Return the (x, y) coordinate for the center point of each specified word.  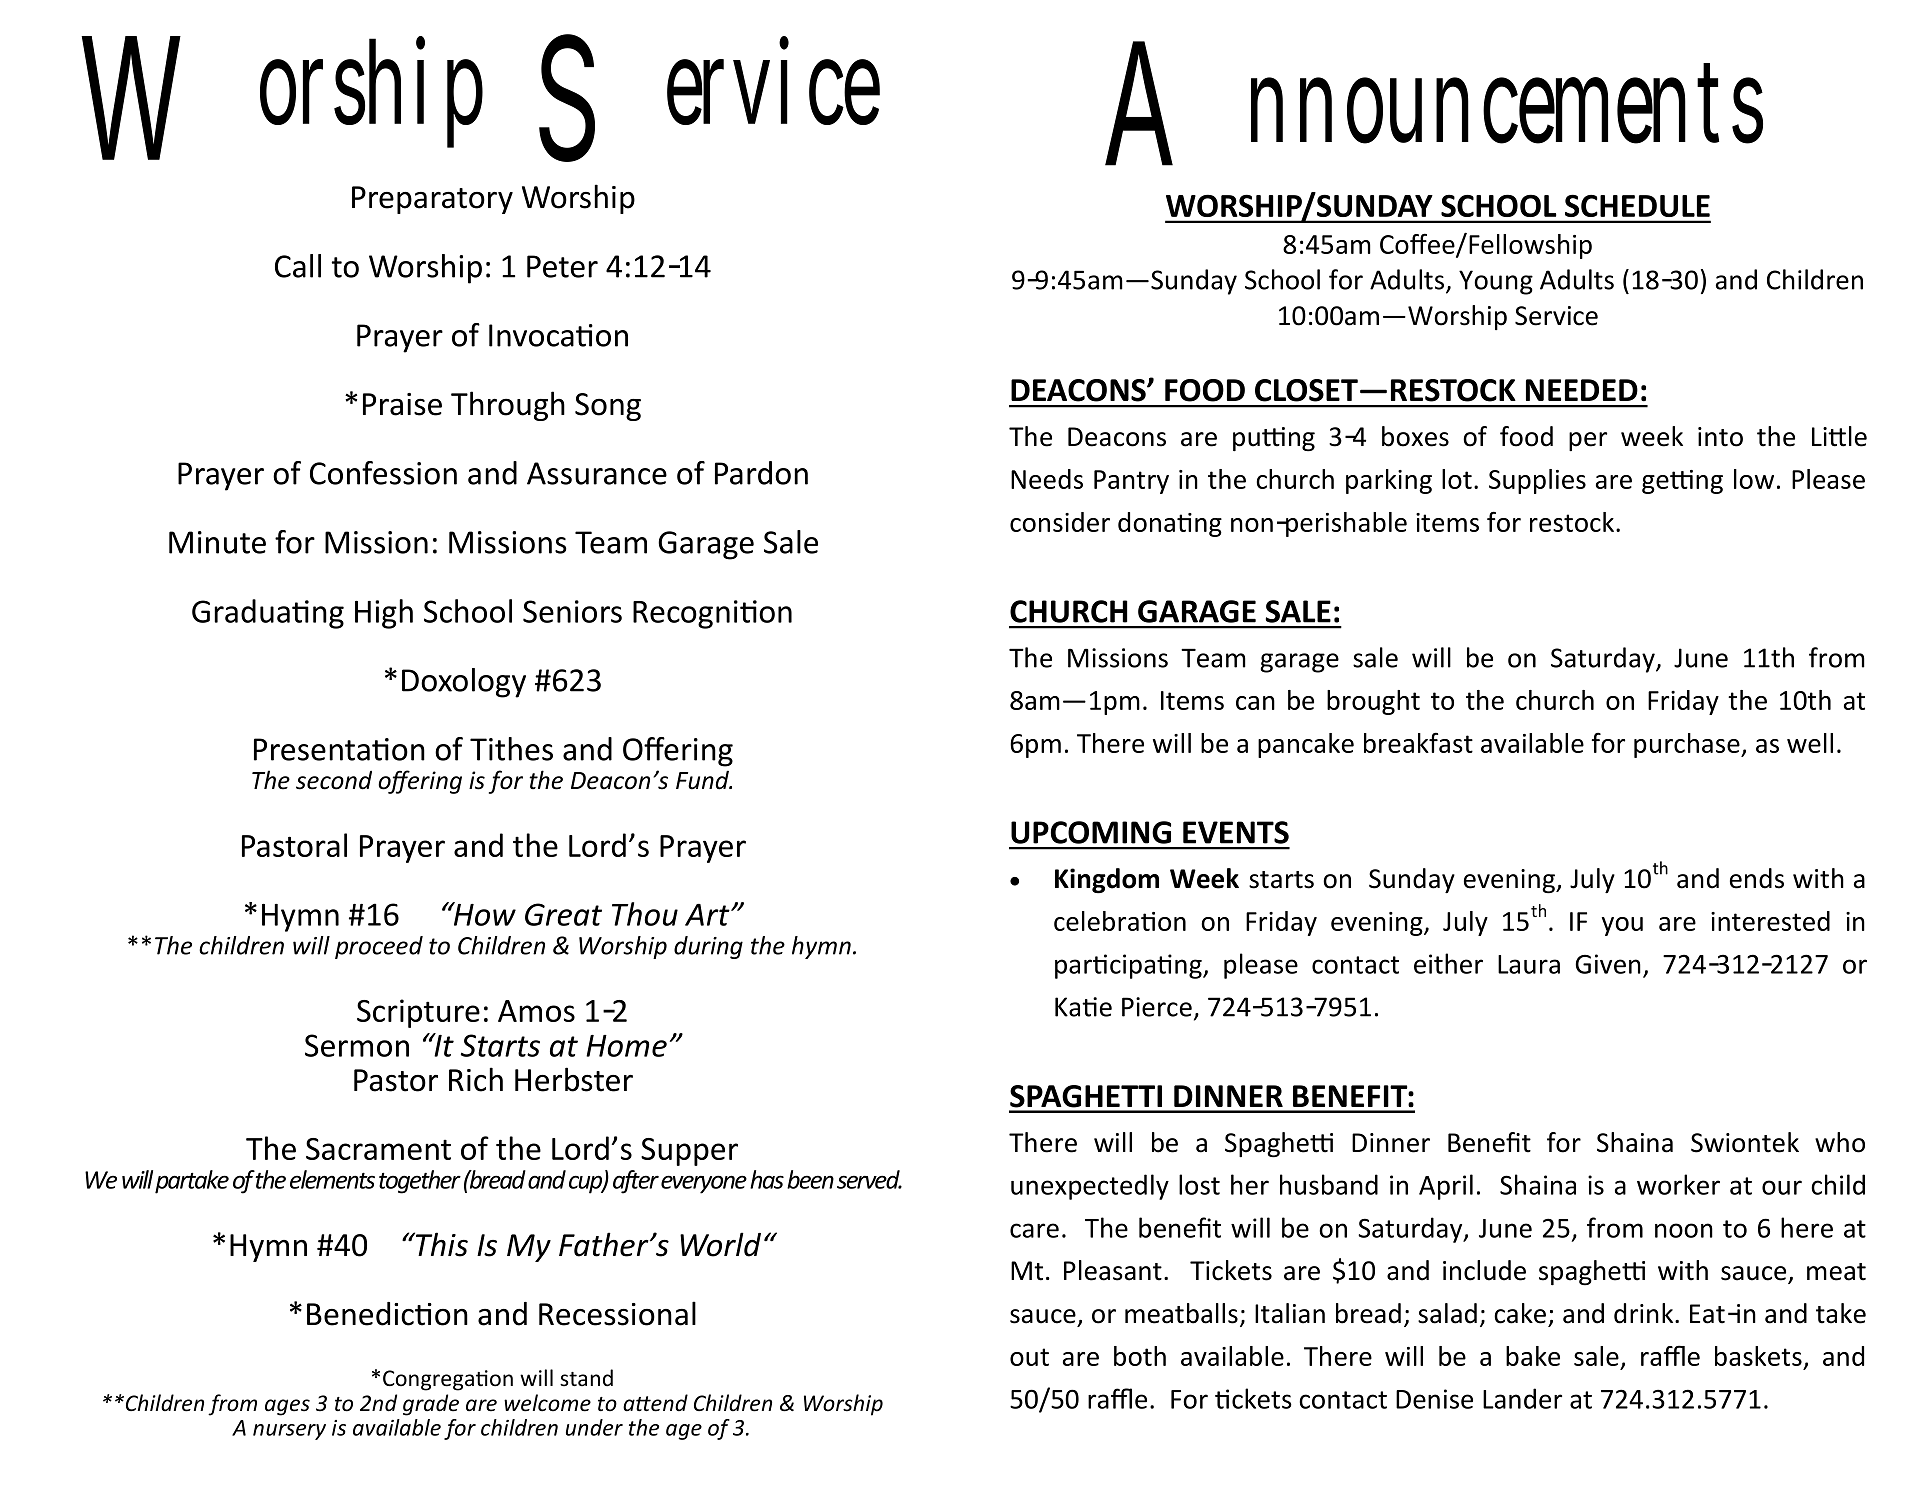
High (384, 614)
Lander (1522, 1398)
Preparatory (432, 200)
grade (431, 1405)
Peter (562, 266)
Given (1608, 964)
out (1029, 1357)
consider (1060, 522)
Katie (1083, 1007)
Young (1496, 282)
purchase (1688, 745)
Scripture (418, 1013)
